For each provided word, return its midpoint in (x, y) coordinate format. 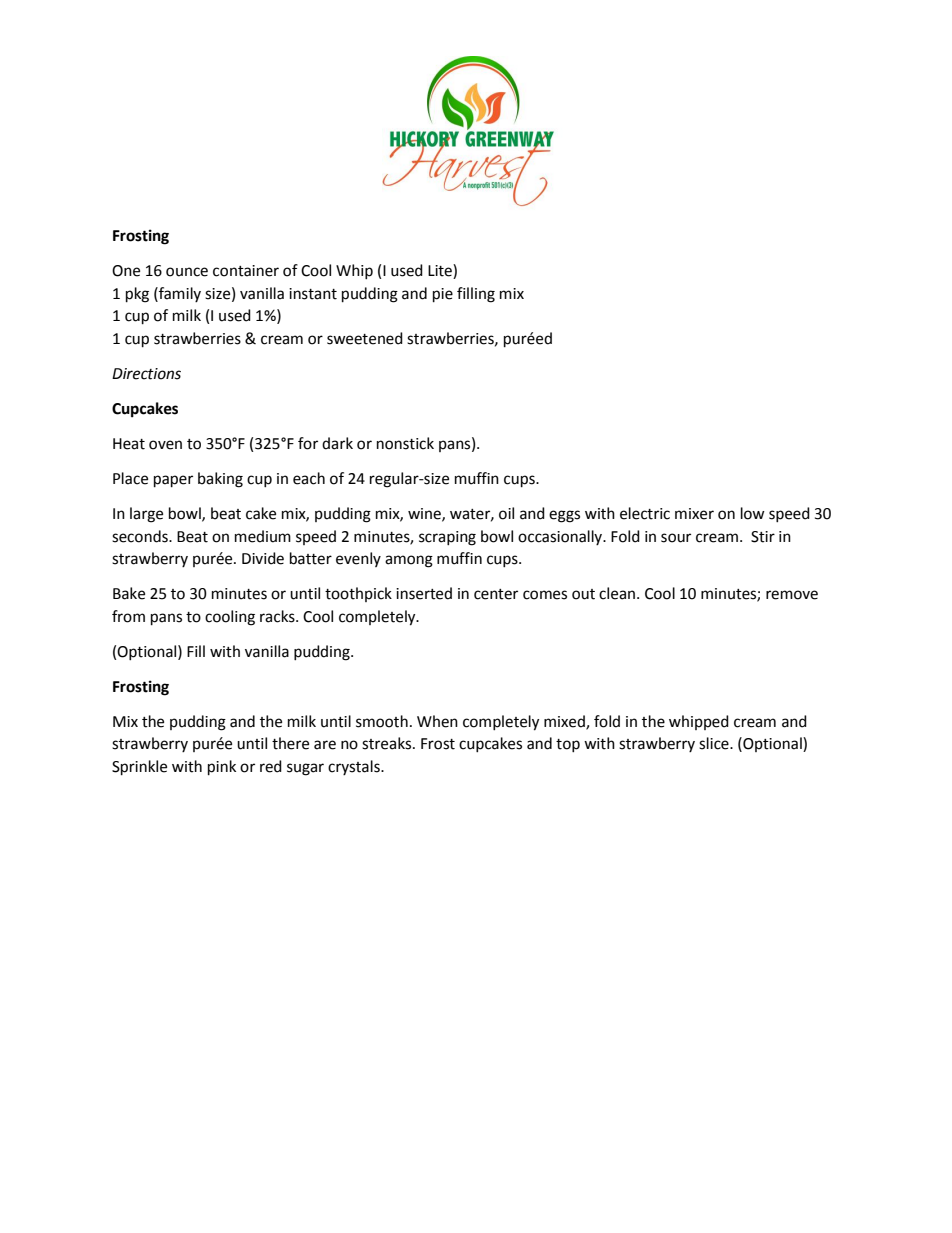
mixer (694, 514)
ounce (187, 272)
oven (165, 445)
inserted (424, 593)
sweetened (365, 338)
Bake (129, 593)
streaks (388, 743)
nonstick (405, 443)
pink (222, 768)
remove (792, 595)
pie (443, 295)
